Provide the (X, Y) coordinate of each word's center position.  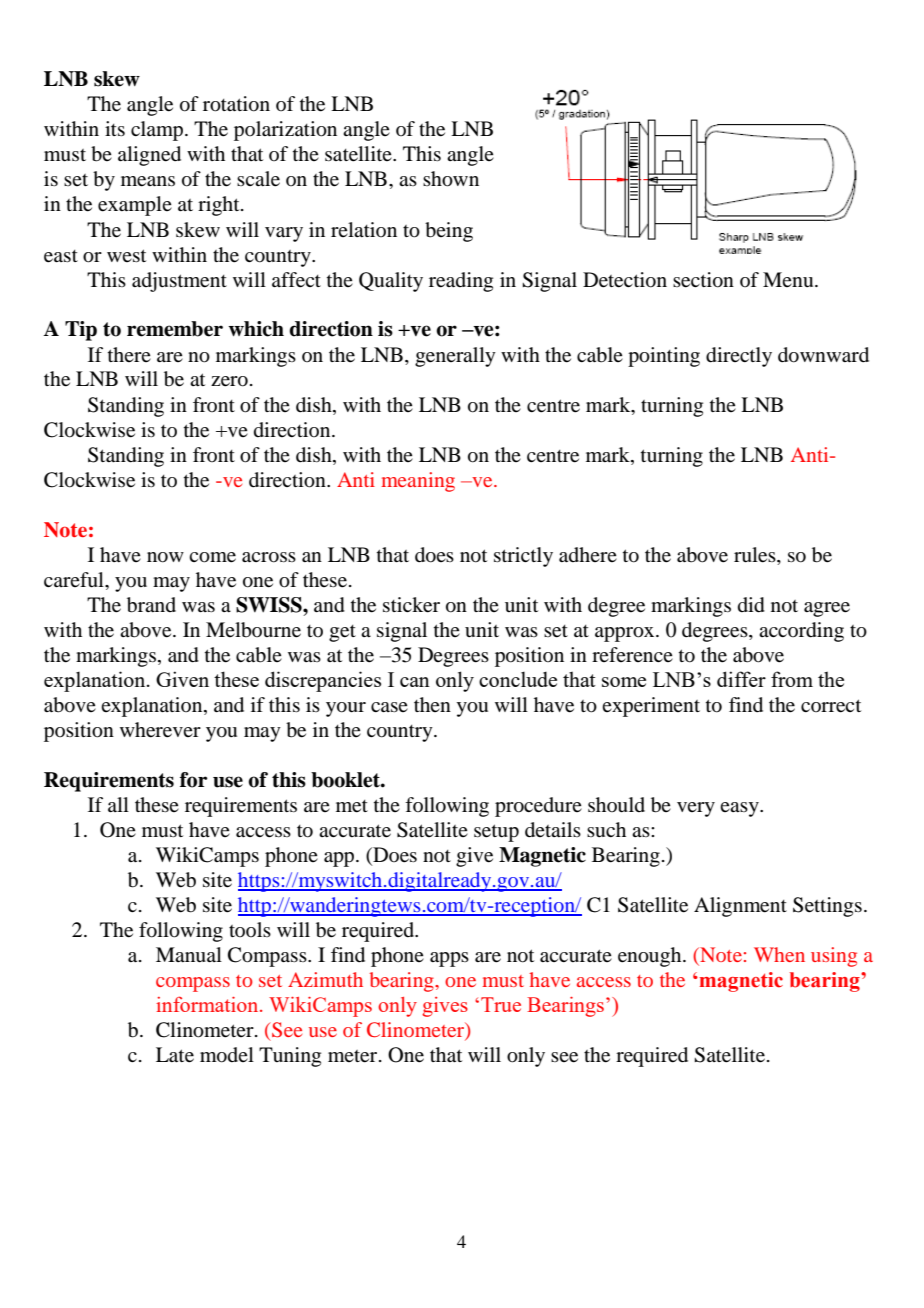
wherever (160, 730)
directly (739, 357)
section (703, 280)
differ (741, 679)
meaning (418, 482)
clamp (158, 131)
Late (175, 1055)
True (501, 1004)
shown (451, 179)
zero (229, 381)
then (432, 704)
